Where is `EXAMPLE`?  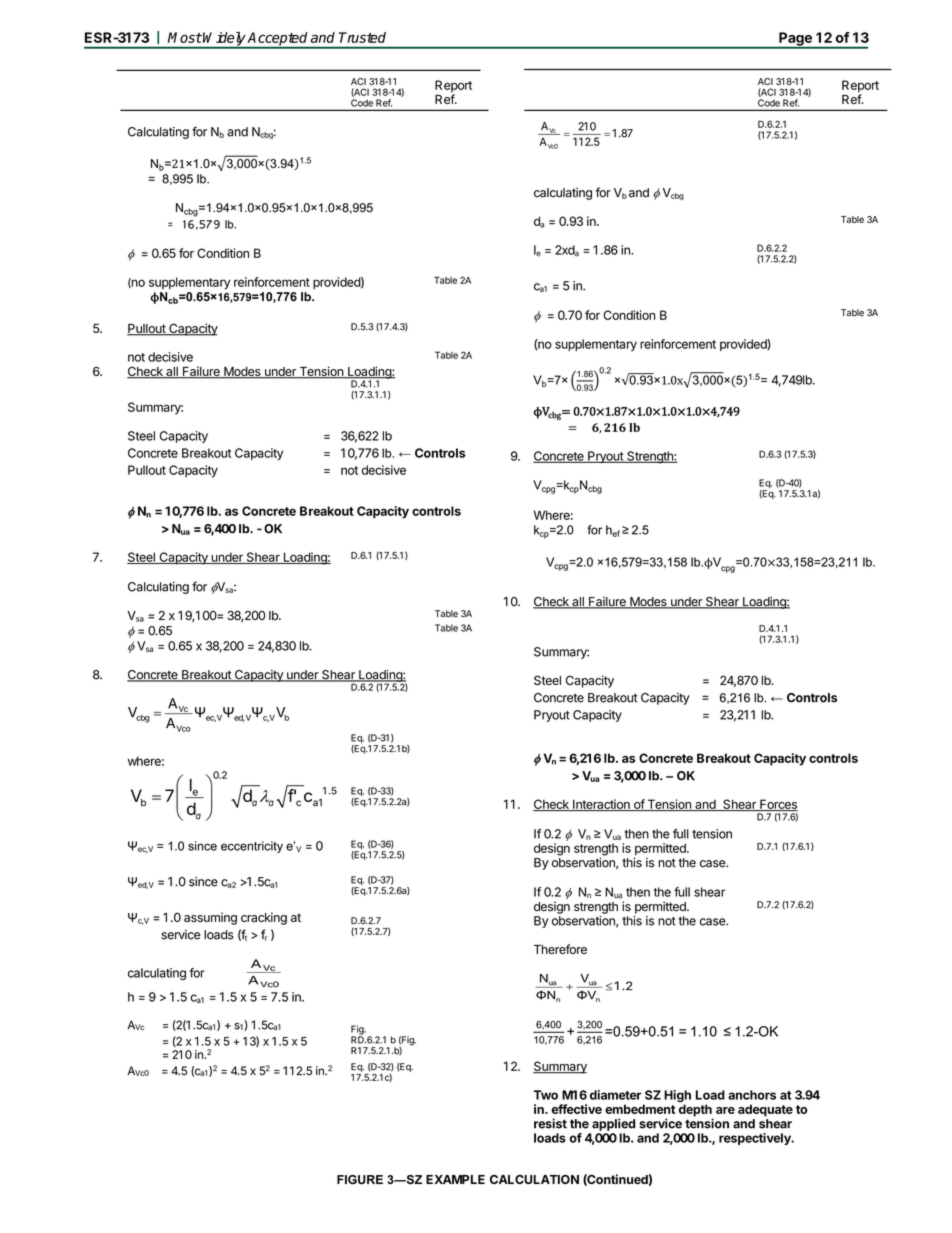 EXAMPLE is located at coordinates (455, 1179).
